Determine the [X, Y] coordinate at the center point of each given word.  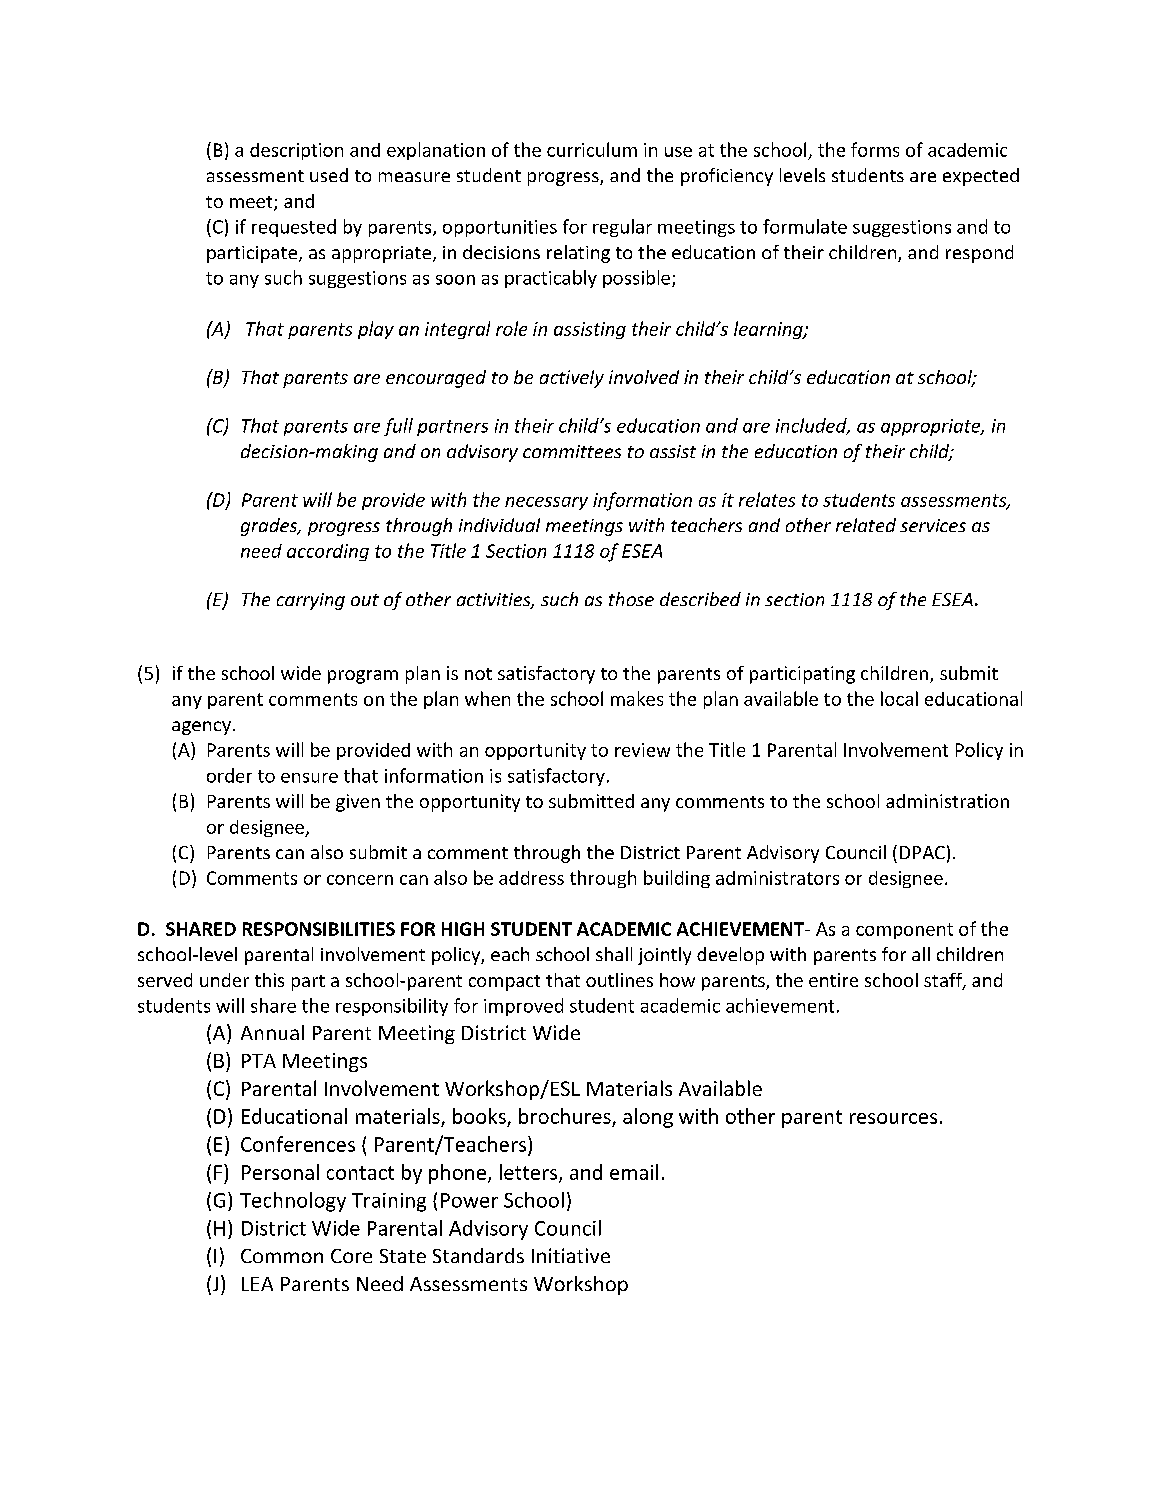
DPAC [922, 852]
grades [270, 527]
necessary [546, 503]
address [531, 878]
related [866, 525]
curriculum [592, 149]
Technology [293, 1202]
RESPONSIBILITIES [319, 929]
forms [875, 149]
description [296, 151]
